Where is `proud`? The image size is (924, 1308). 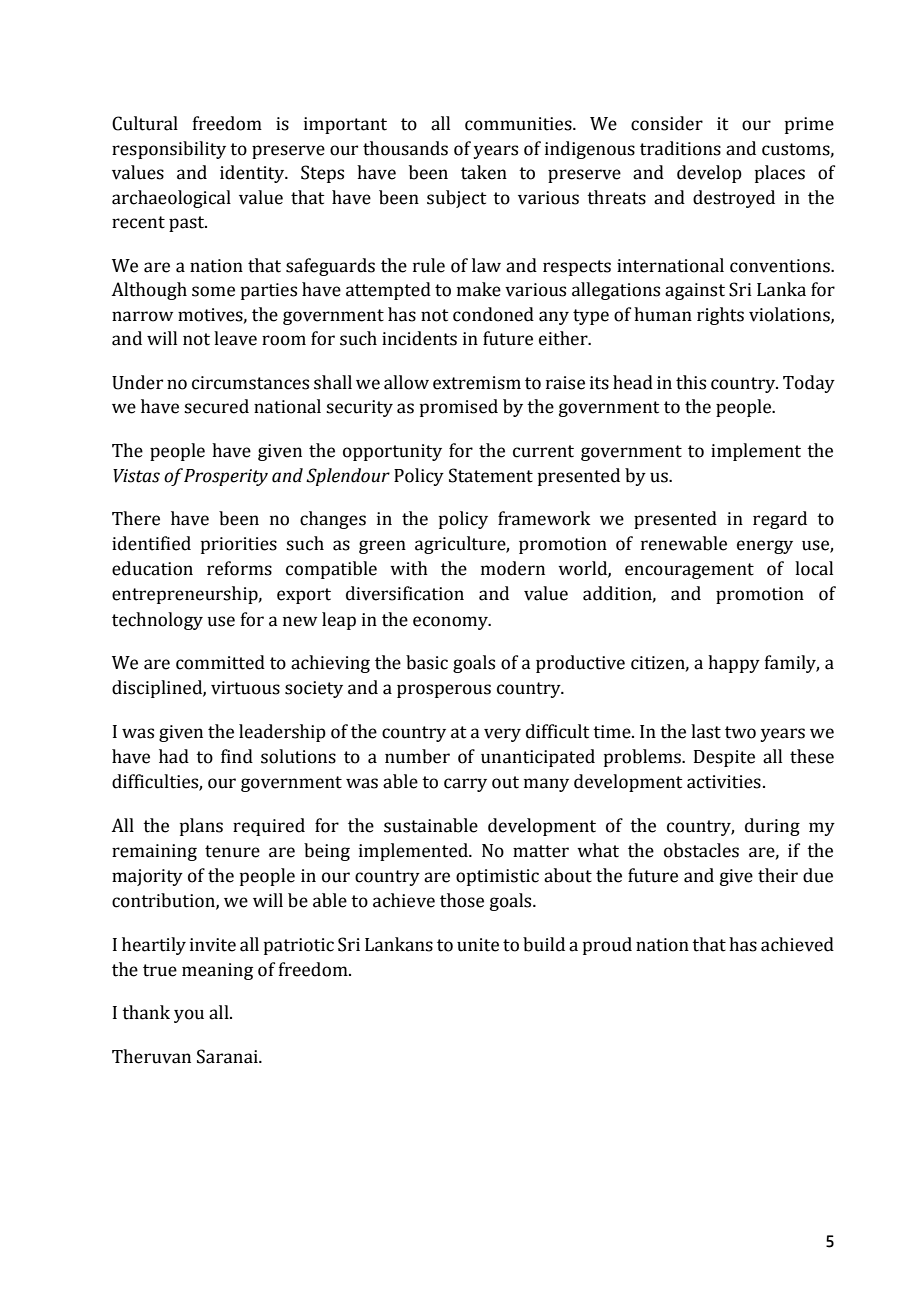 proud is located at coordinates (607, 946).
